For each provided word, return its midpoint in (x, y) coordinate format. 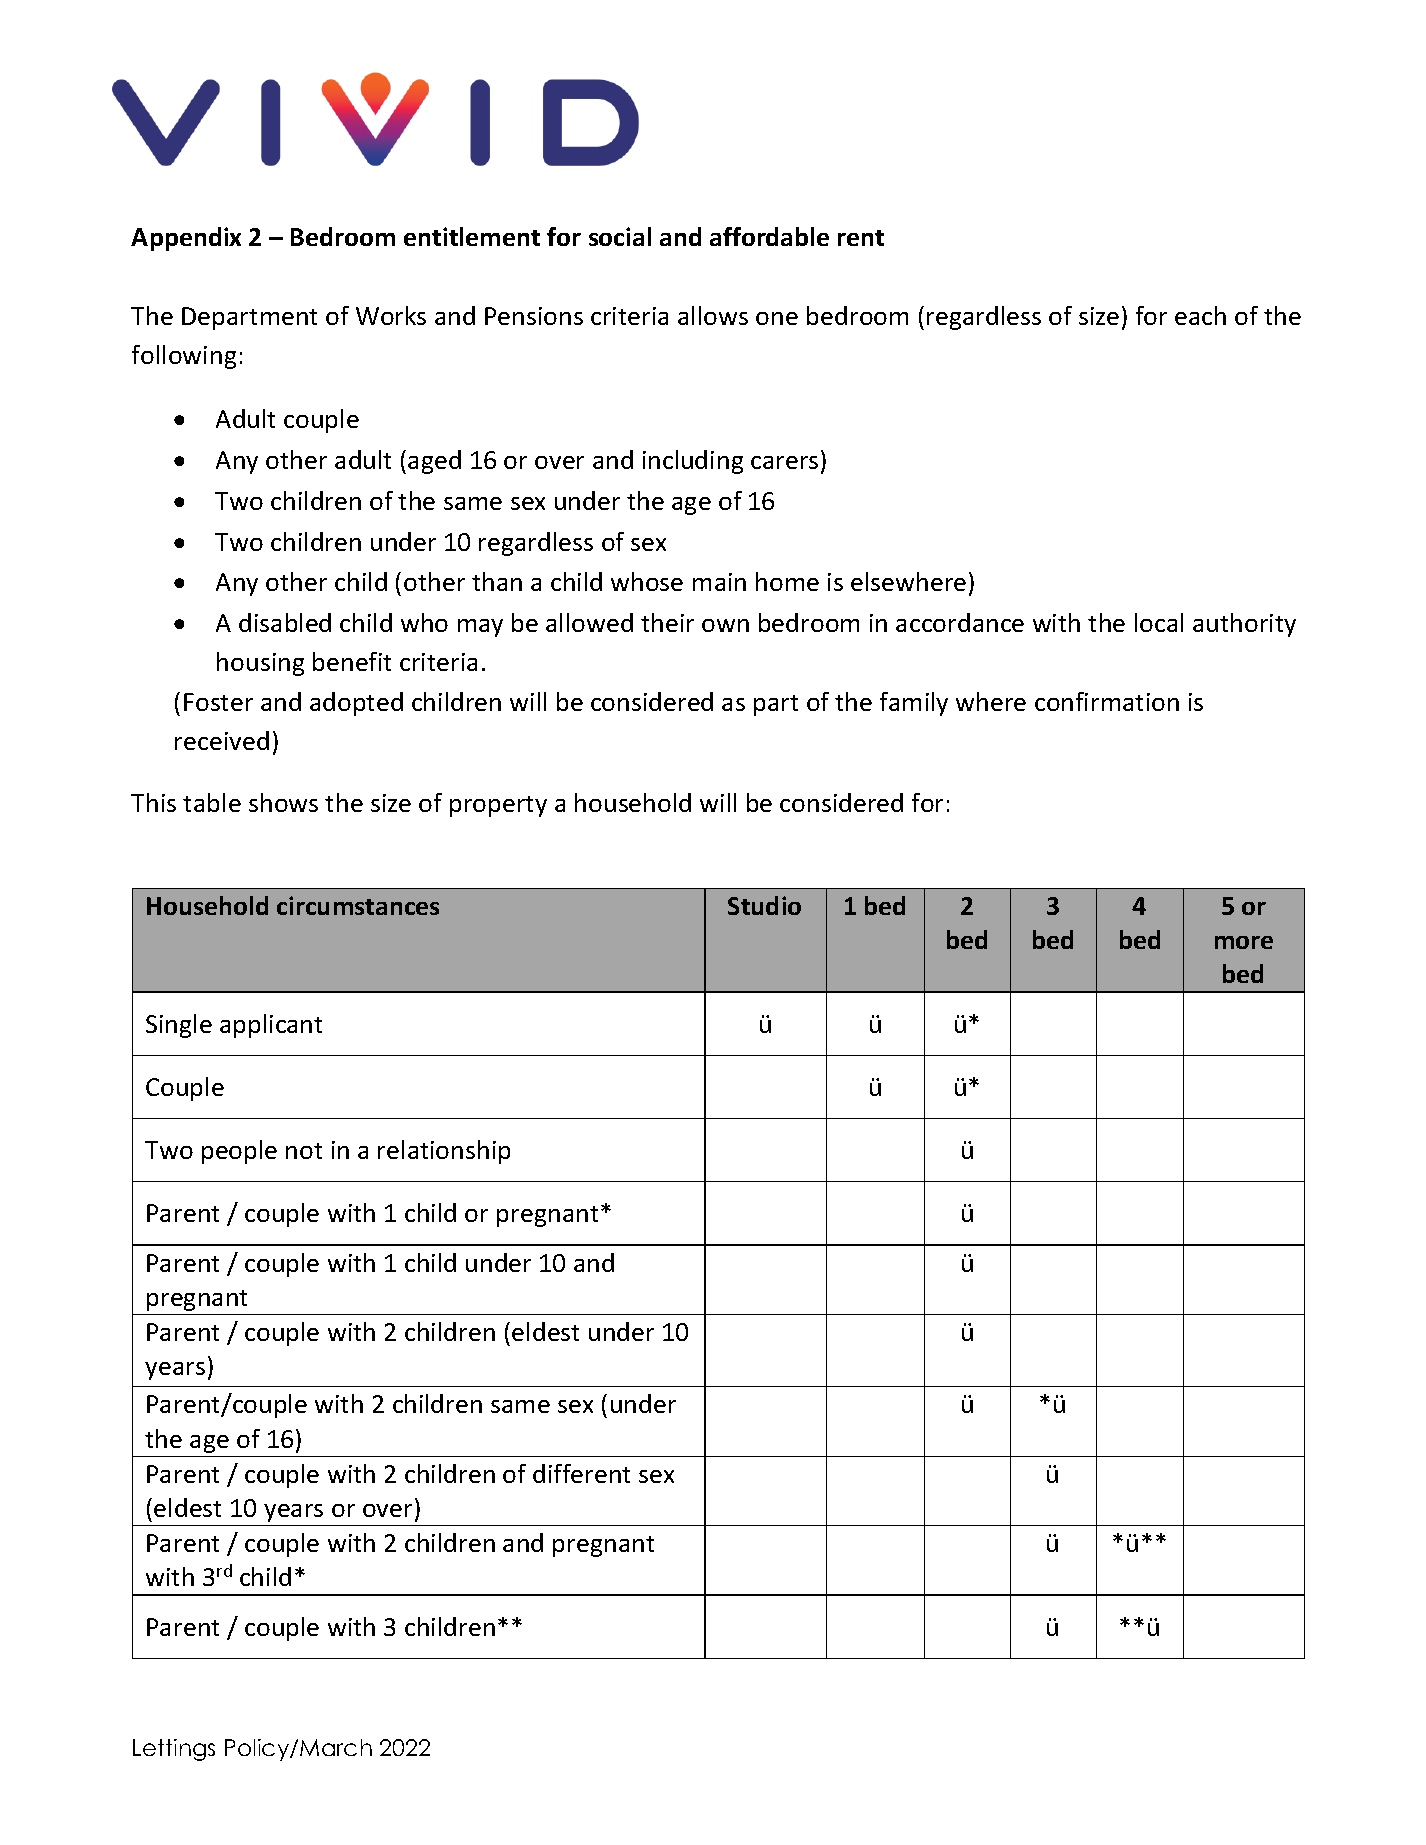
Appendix (186, 239)
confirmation (1107, 701)
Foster (218, 702)
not (304, 1151)
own (725, 625)
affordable (769, 236)
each (1200, 315)
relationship (444, 1152)
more (1244, 942)
